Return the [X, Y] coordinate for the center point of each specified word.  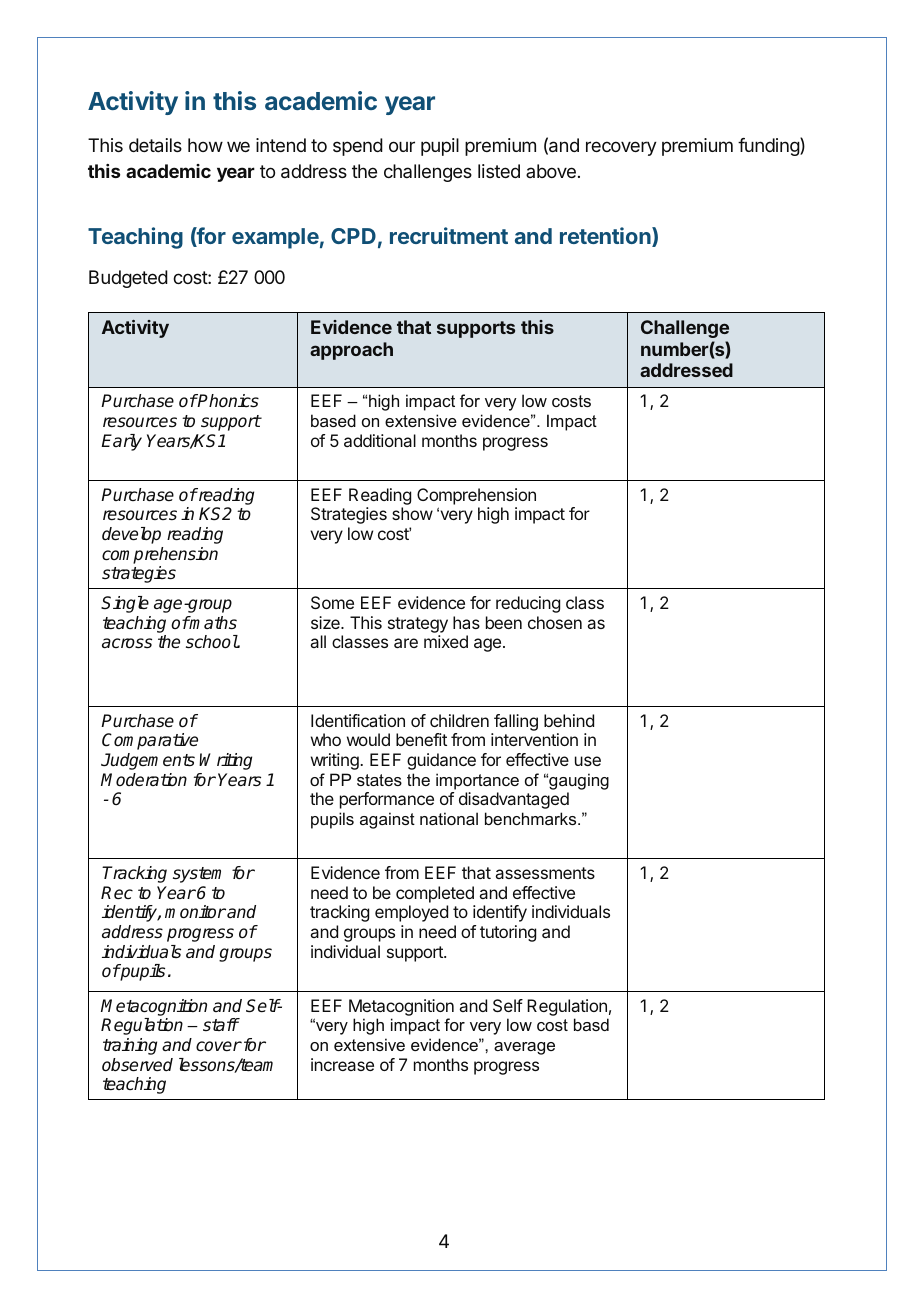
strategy [418, 626]
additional [380, 440]
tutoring [508, 933]
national [449, 818]
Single [125, 604]
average [524, 1048]
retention [606, 237]
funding [769, 146]
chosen [555, 622]
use [588, 761]
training [130, 1046]
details [155, 145]
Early [121, 442]
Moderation [144, 779]
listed [499, 171]
